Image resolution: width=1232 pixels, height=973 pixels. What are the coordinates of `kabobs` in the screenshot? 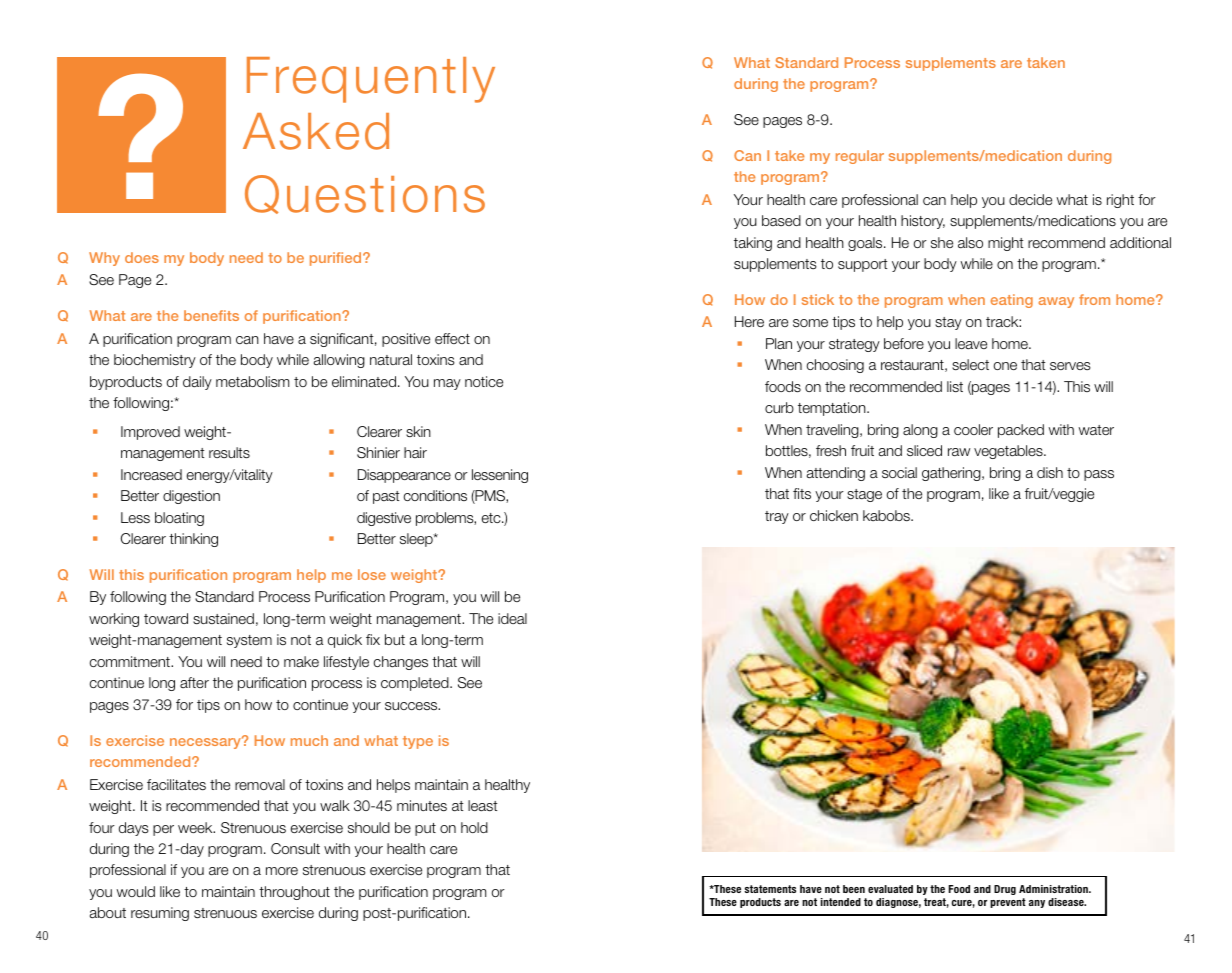 It's located at (887, 515).
